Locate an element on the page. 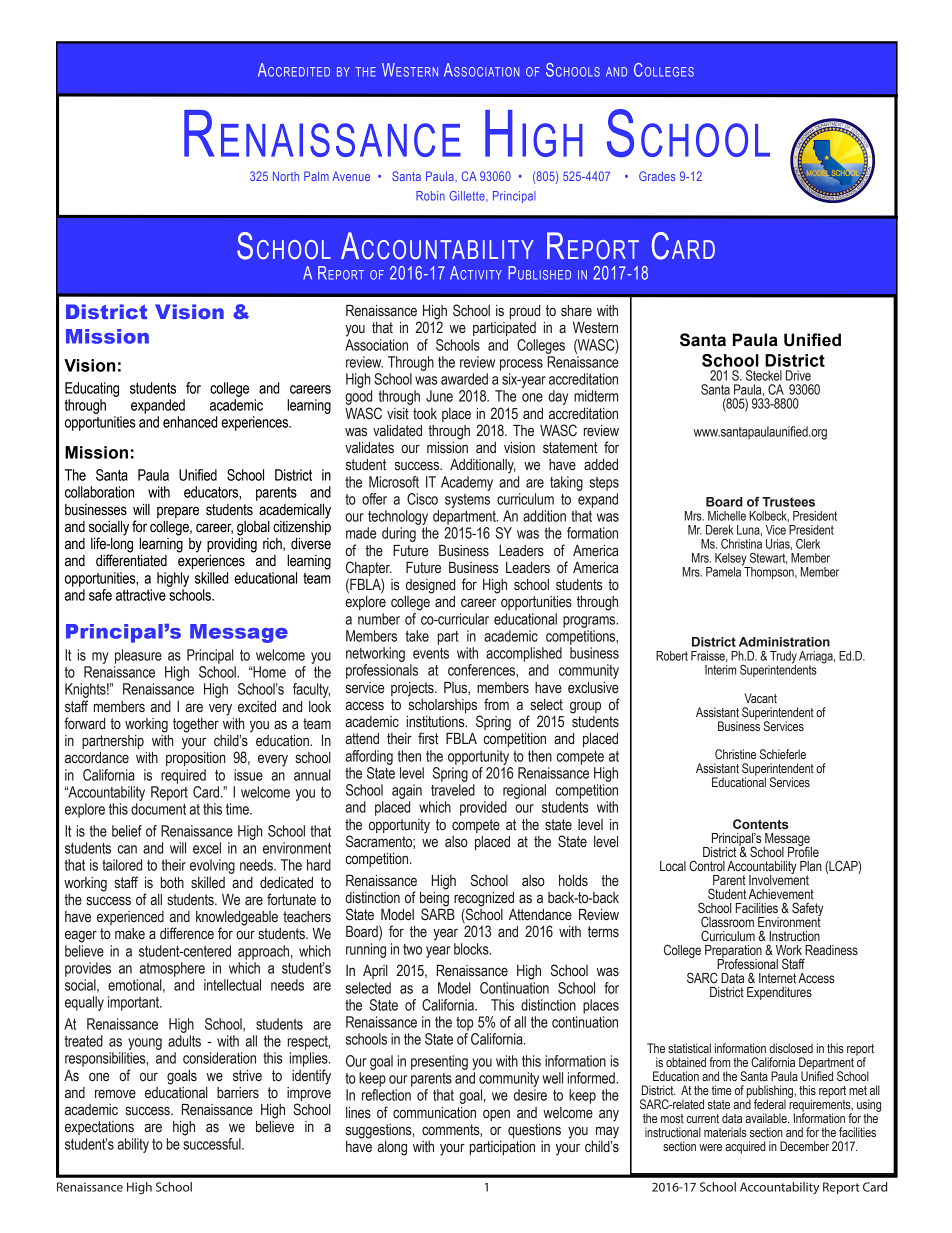  Grades is located at coordinates (657, 176).
